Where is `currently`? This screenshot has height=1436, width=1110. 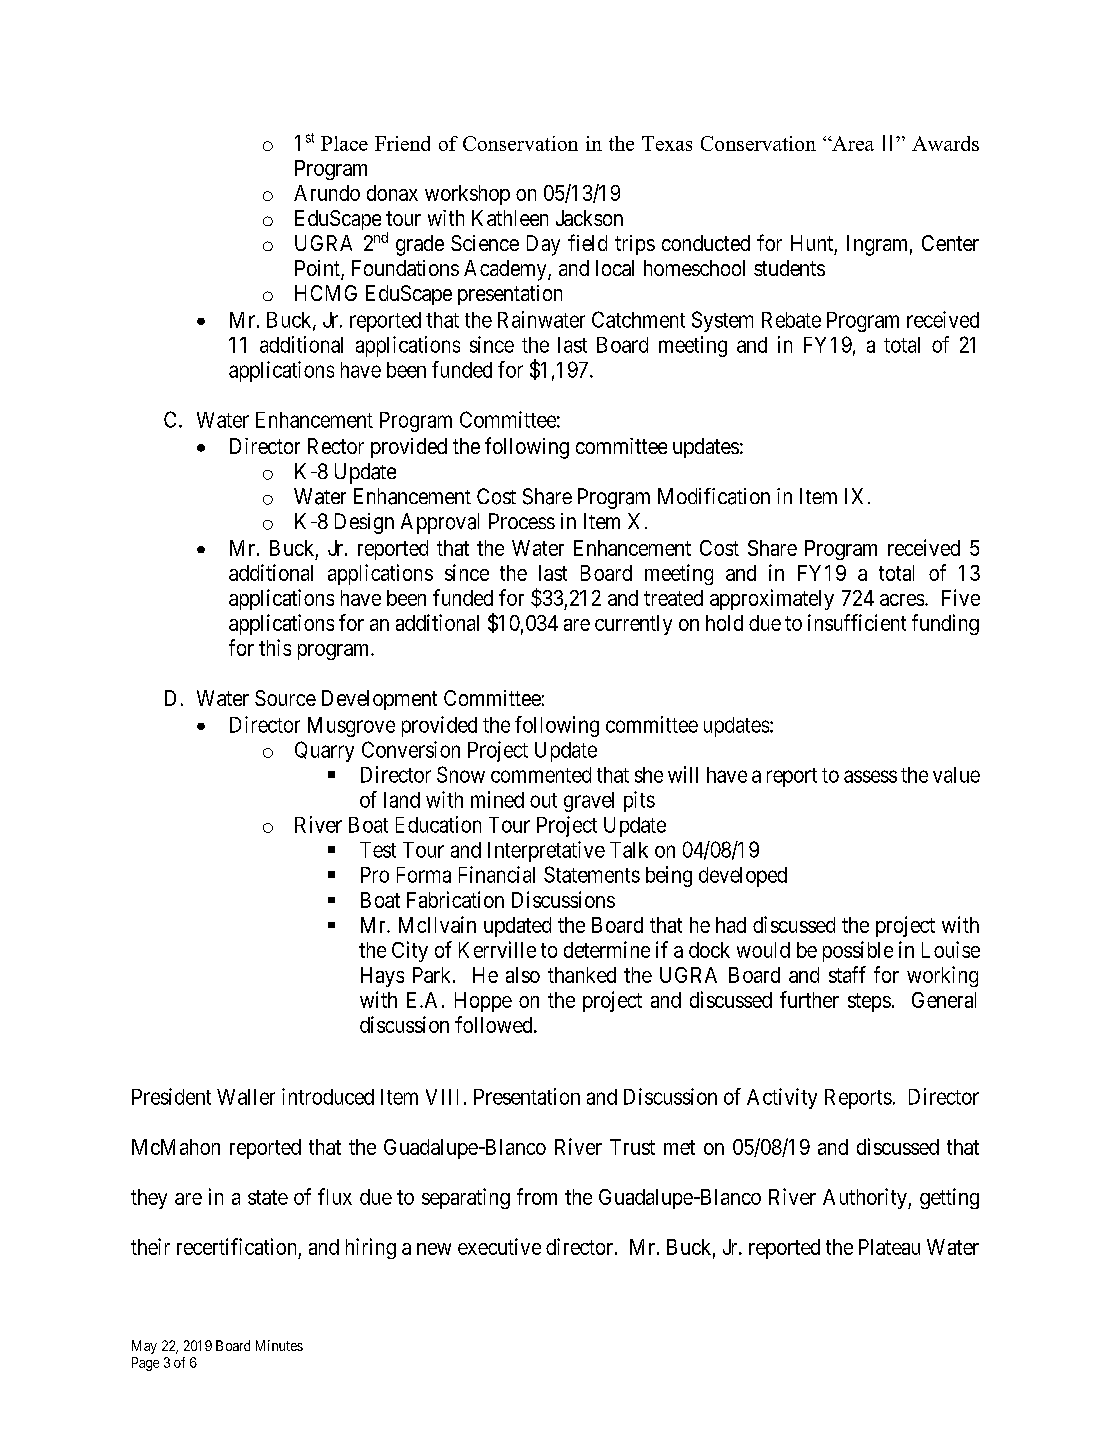 currently is located at coordinates (633, 625).
